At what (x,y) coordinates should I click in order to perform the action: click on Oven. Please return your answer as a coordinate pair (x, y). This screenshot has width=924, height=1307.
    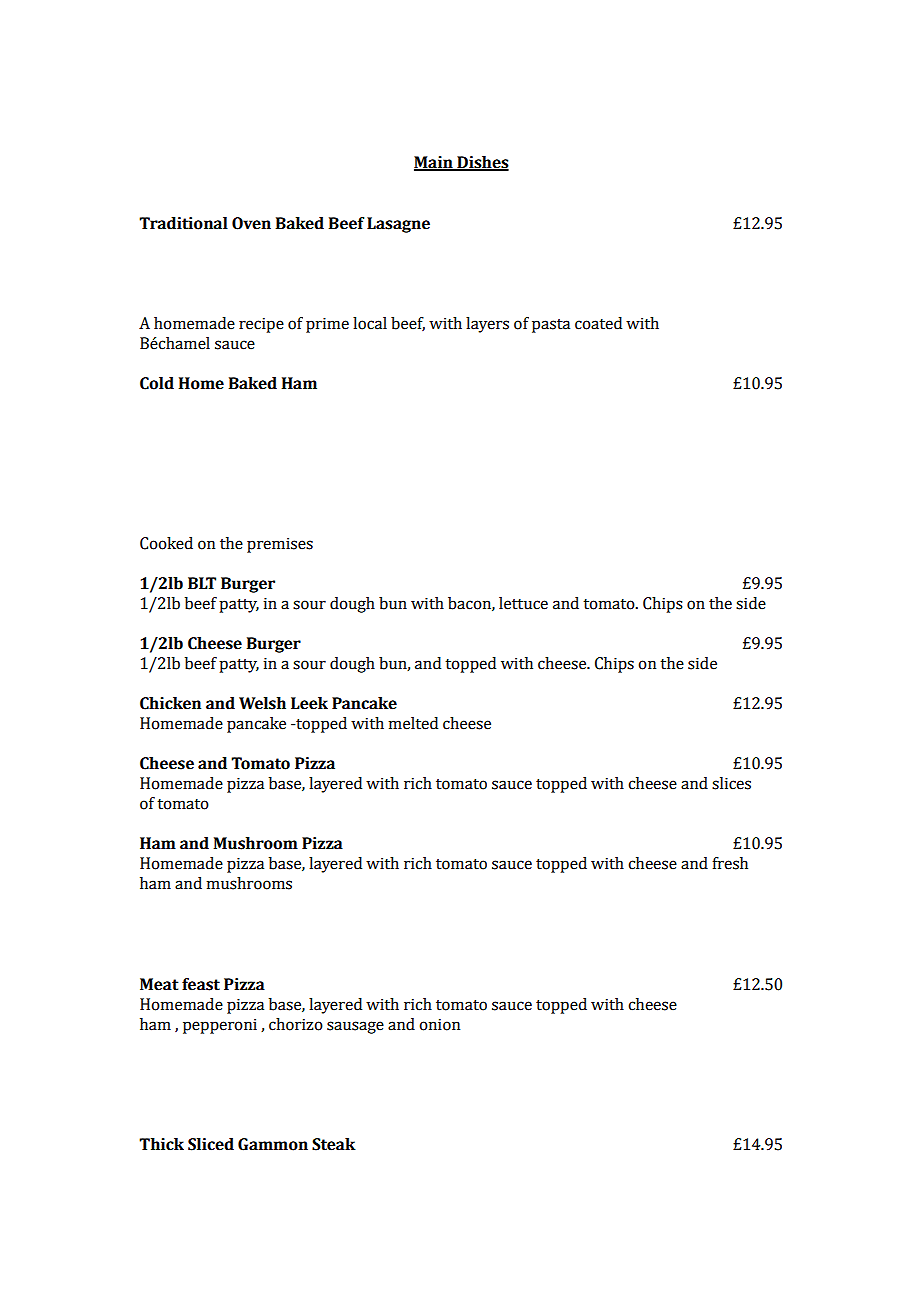
    Looking at the image, I should click on (251, 223).
